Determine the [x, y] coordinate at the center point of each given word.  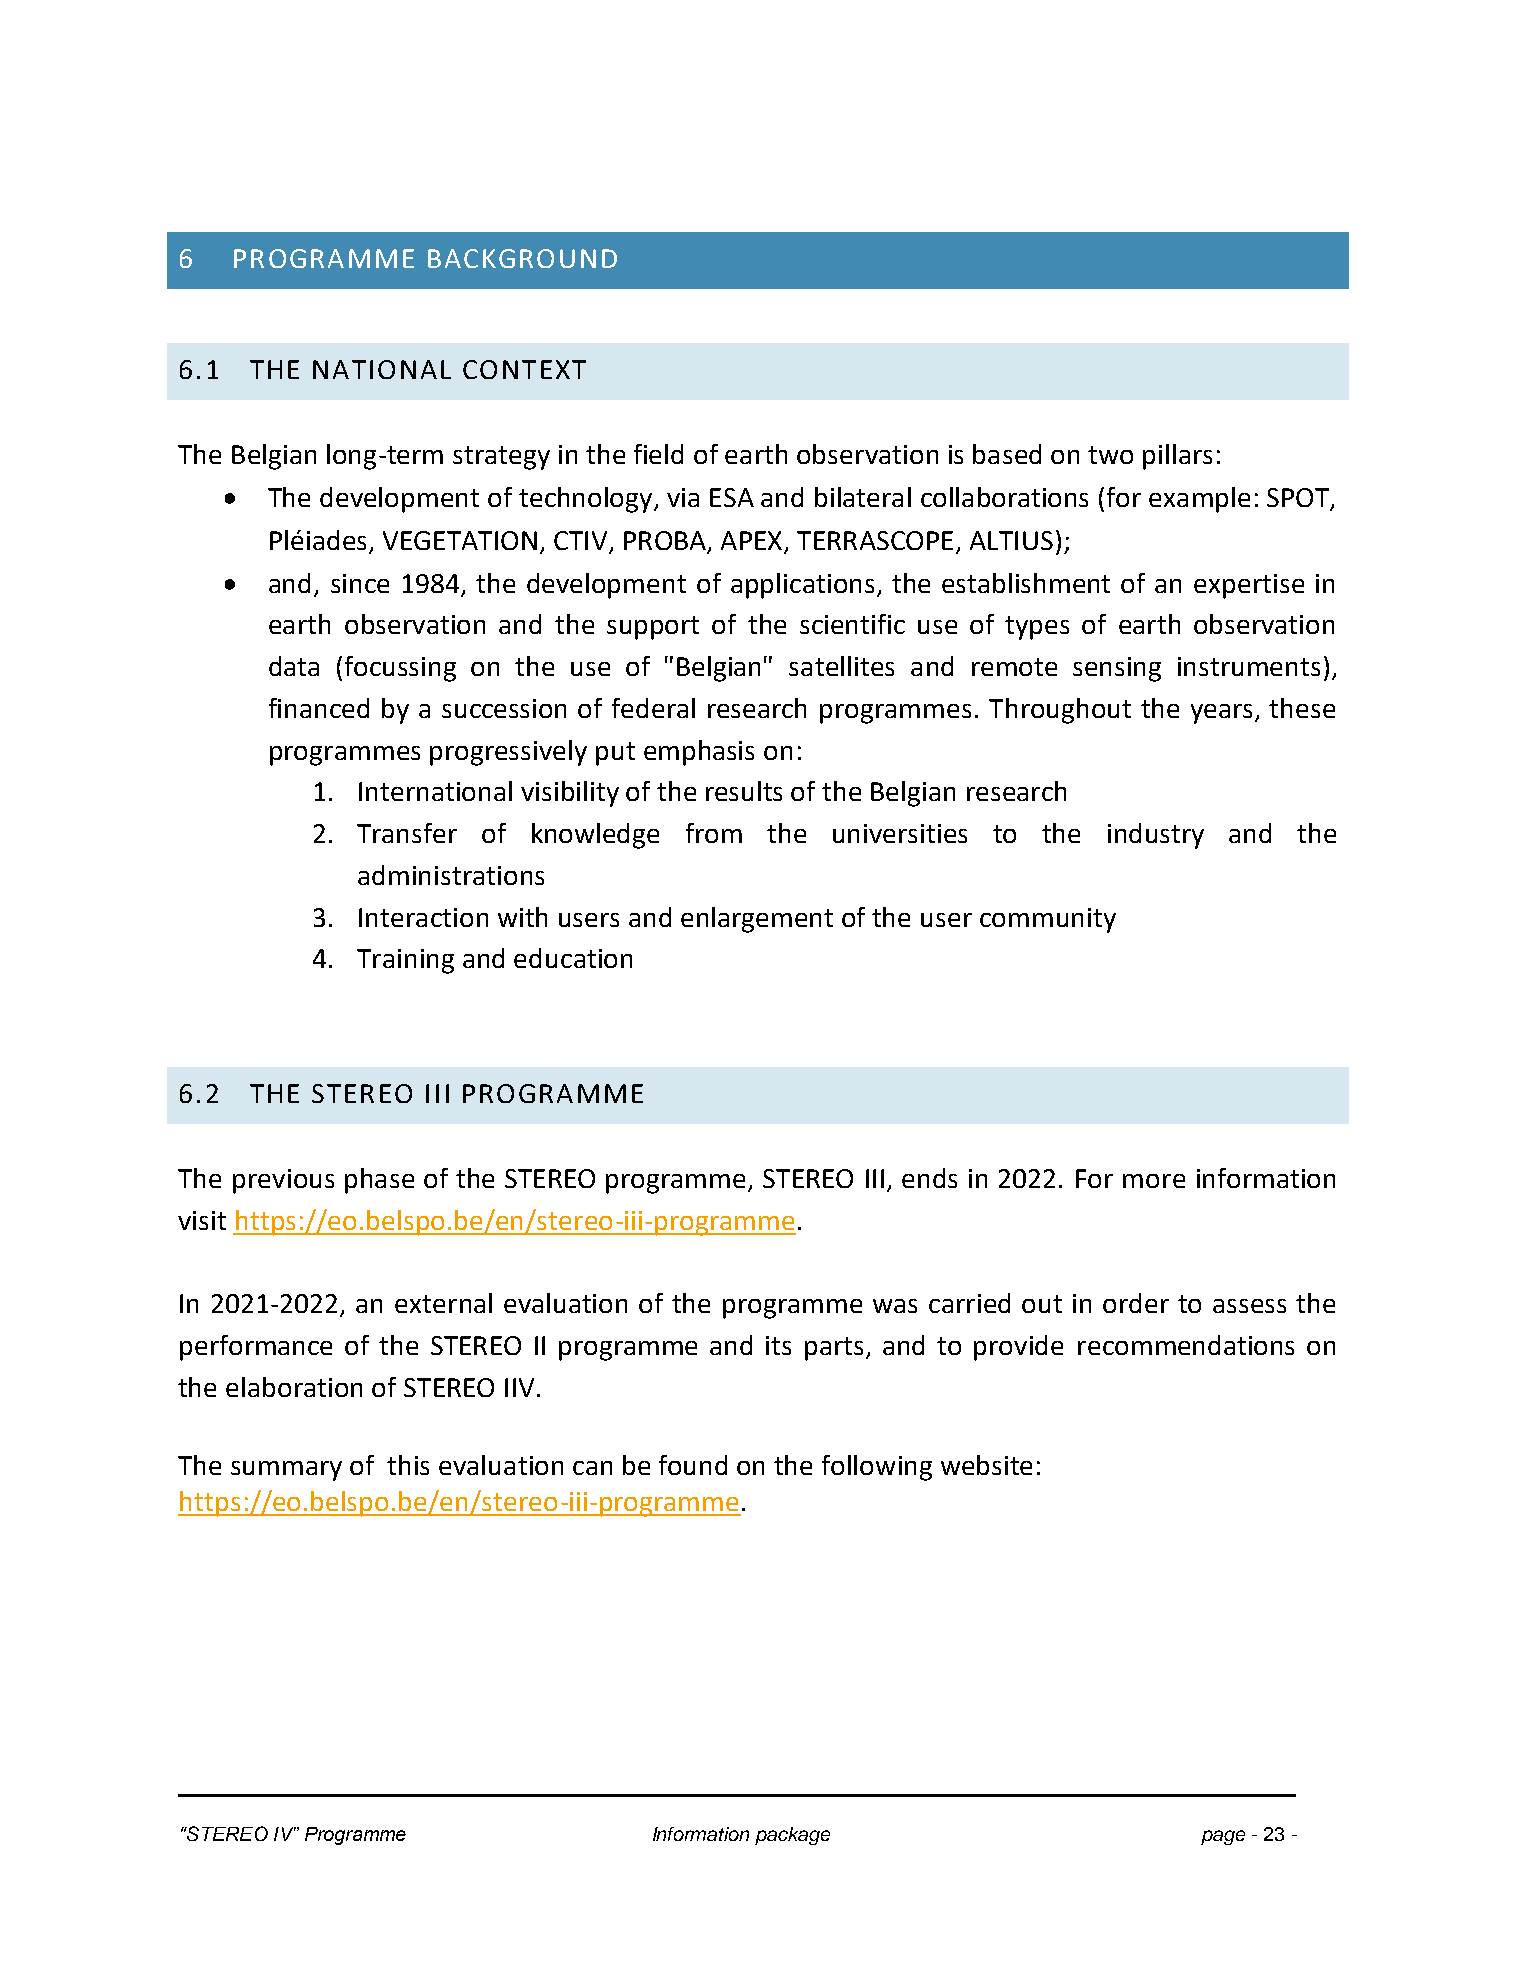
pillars [1177, 457]
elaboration [294, 1387]
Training [405, 961]
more [1154, 1181]
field [658, 454]
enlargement [757, 920]
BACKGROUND [522, 258]
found [693, 1465]
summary [286, 1471]
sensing [1117, 669]
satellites [841, 666]
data [294, 666]
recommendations [1186, 1345]
